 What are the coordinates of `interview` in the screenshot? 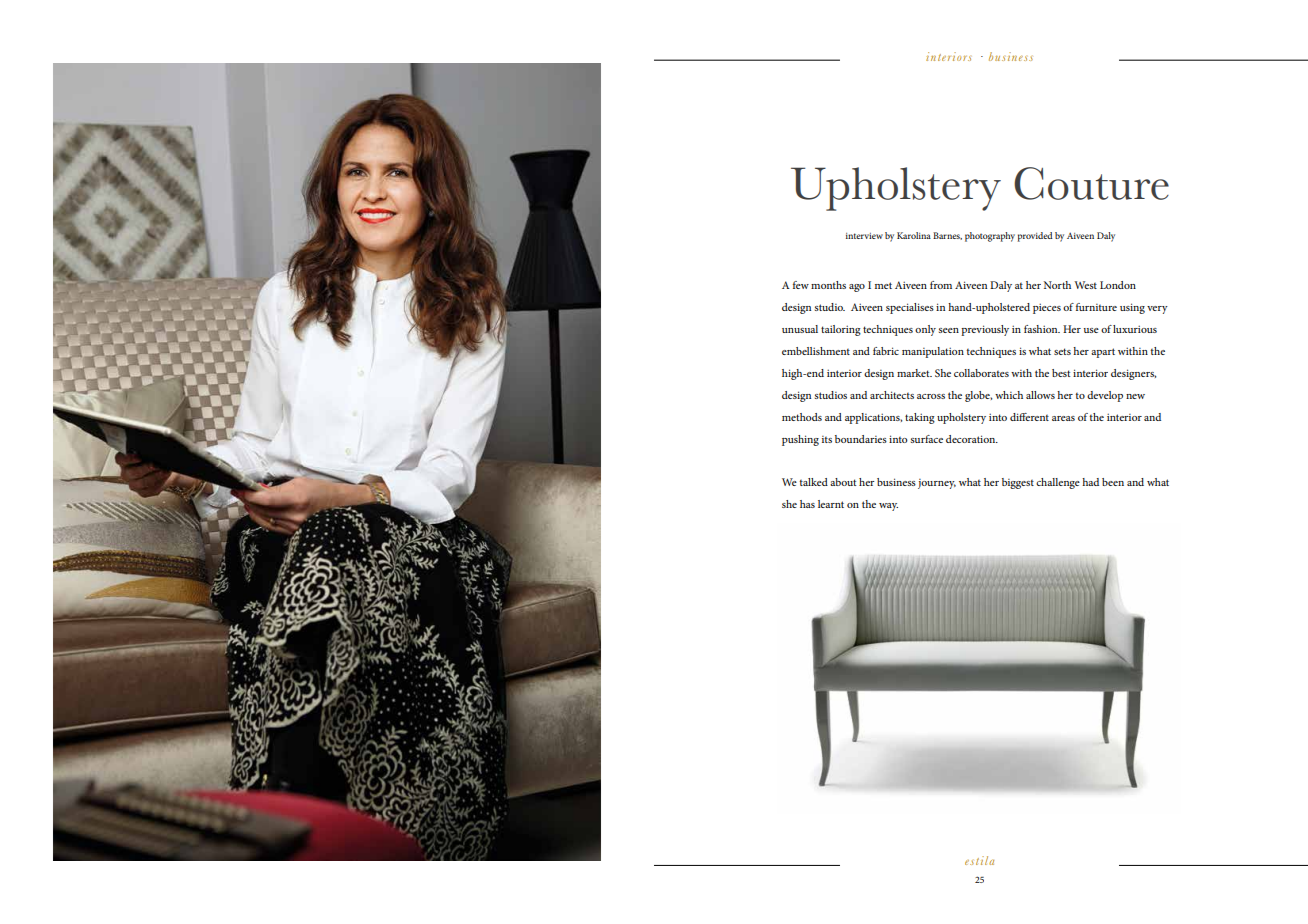 It's located at (864, 236).
